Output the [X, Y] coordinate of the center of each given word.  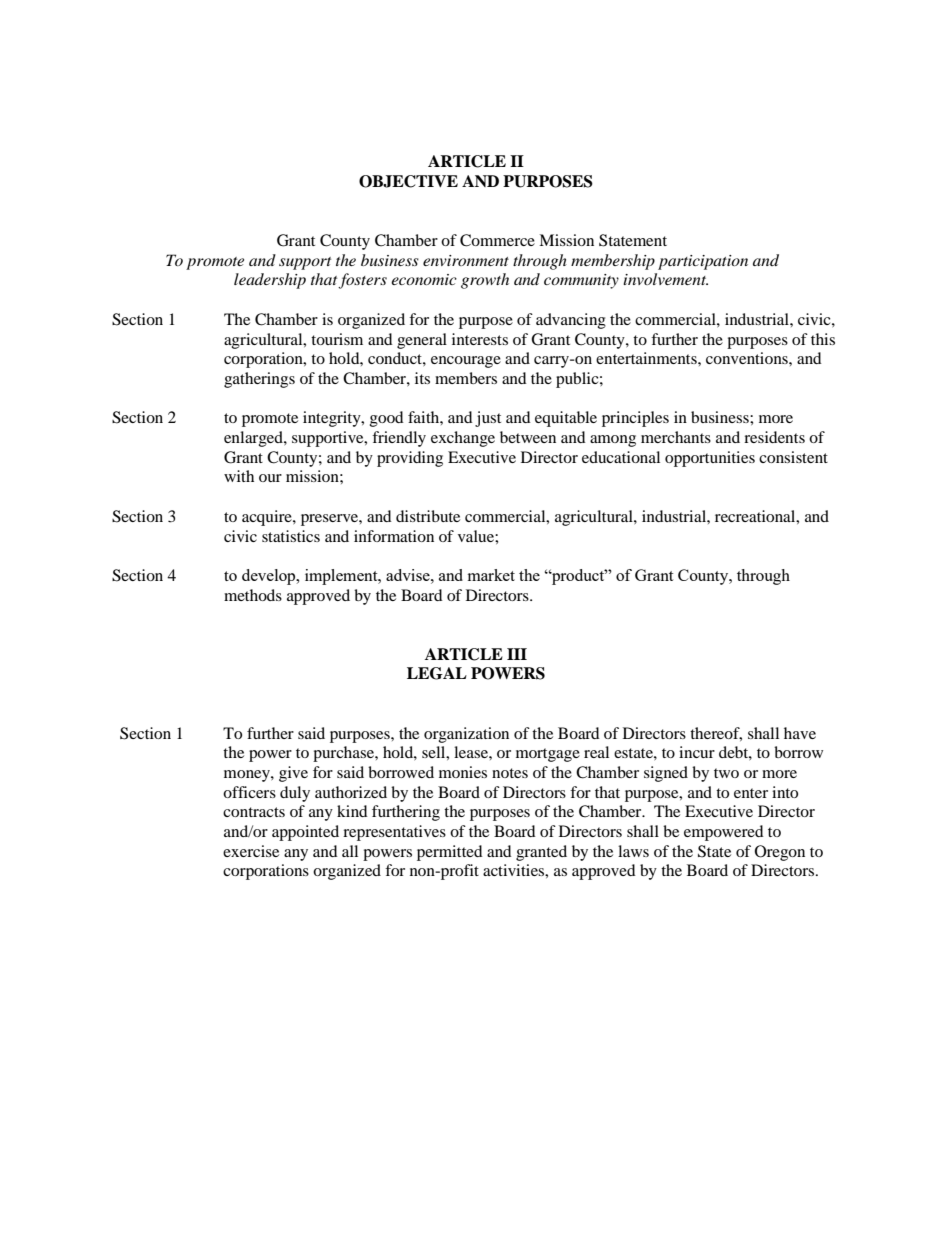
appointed [305, 833]
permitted [450, 853]
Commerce [497, 240]
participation [703, 262]
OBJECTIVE [408, 181]
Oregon [780, 853]
